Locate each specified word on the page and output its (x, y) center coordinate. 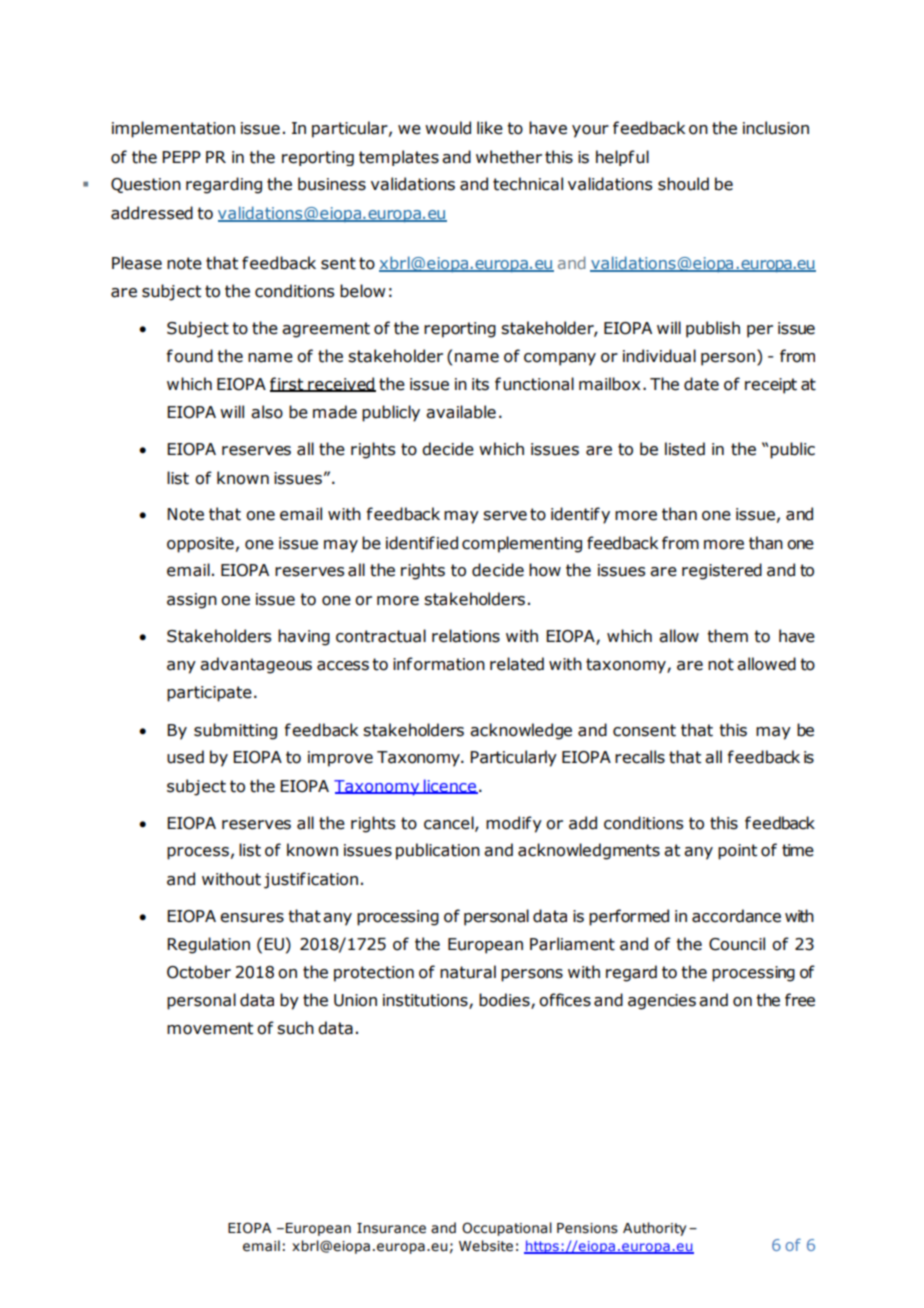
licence (450, 786)
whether (509, 157)
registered (722, 571)
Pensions (587, 1228)
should (683, 184)
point (737, 852)
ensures (252, 918)
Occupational (507, 1229)
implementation (173, 129)
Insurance (391, 1228)
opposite (200, 545)
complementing (522, 544)
